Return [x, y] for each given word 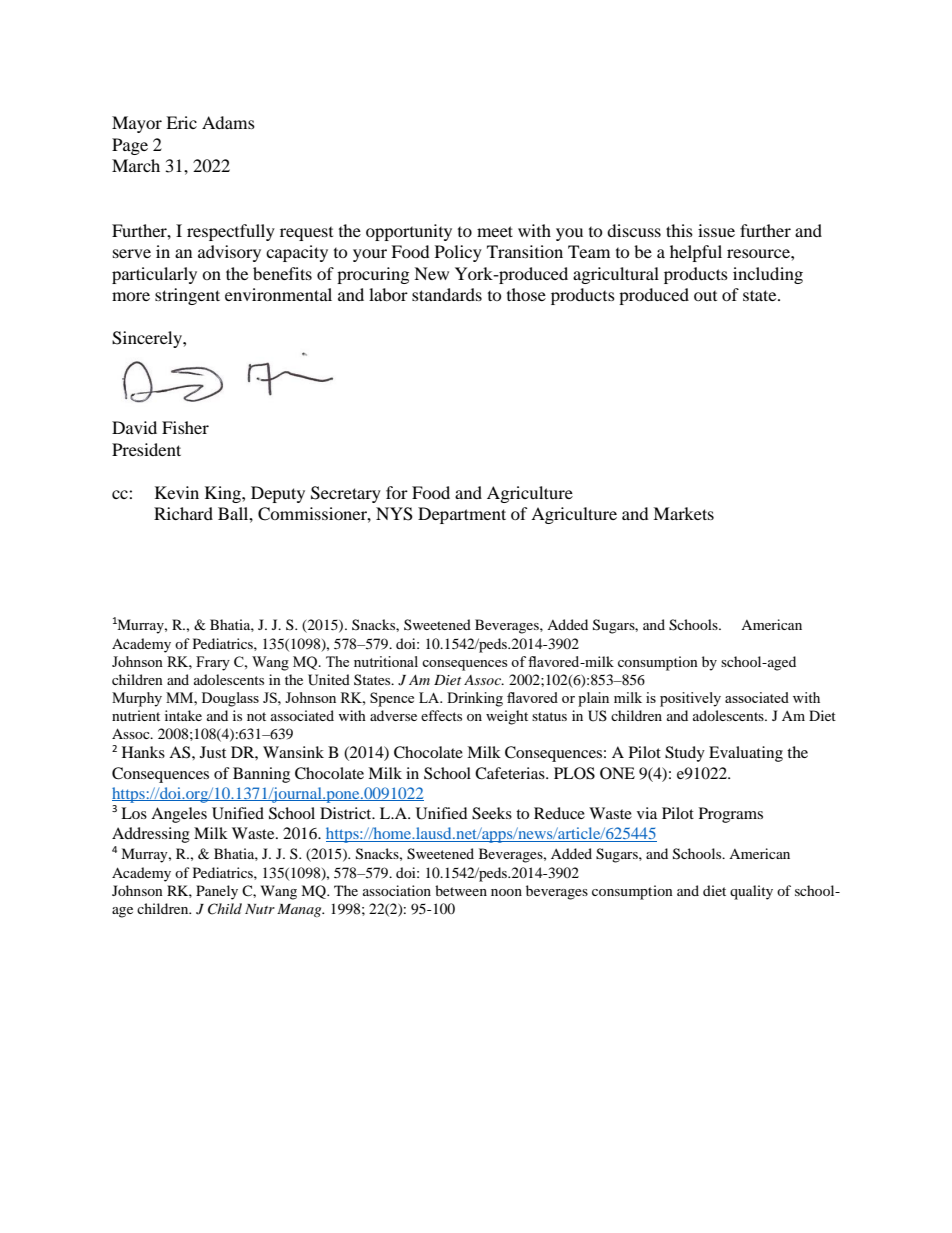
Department [462, 515]
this [679, 230]
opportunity [409, 232]
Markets [683, 513]
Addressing [151, 835]
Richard [183, 513]
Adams [228, 122]
